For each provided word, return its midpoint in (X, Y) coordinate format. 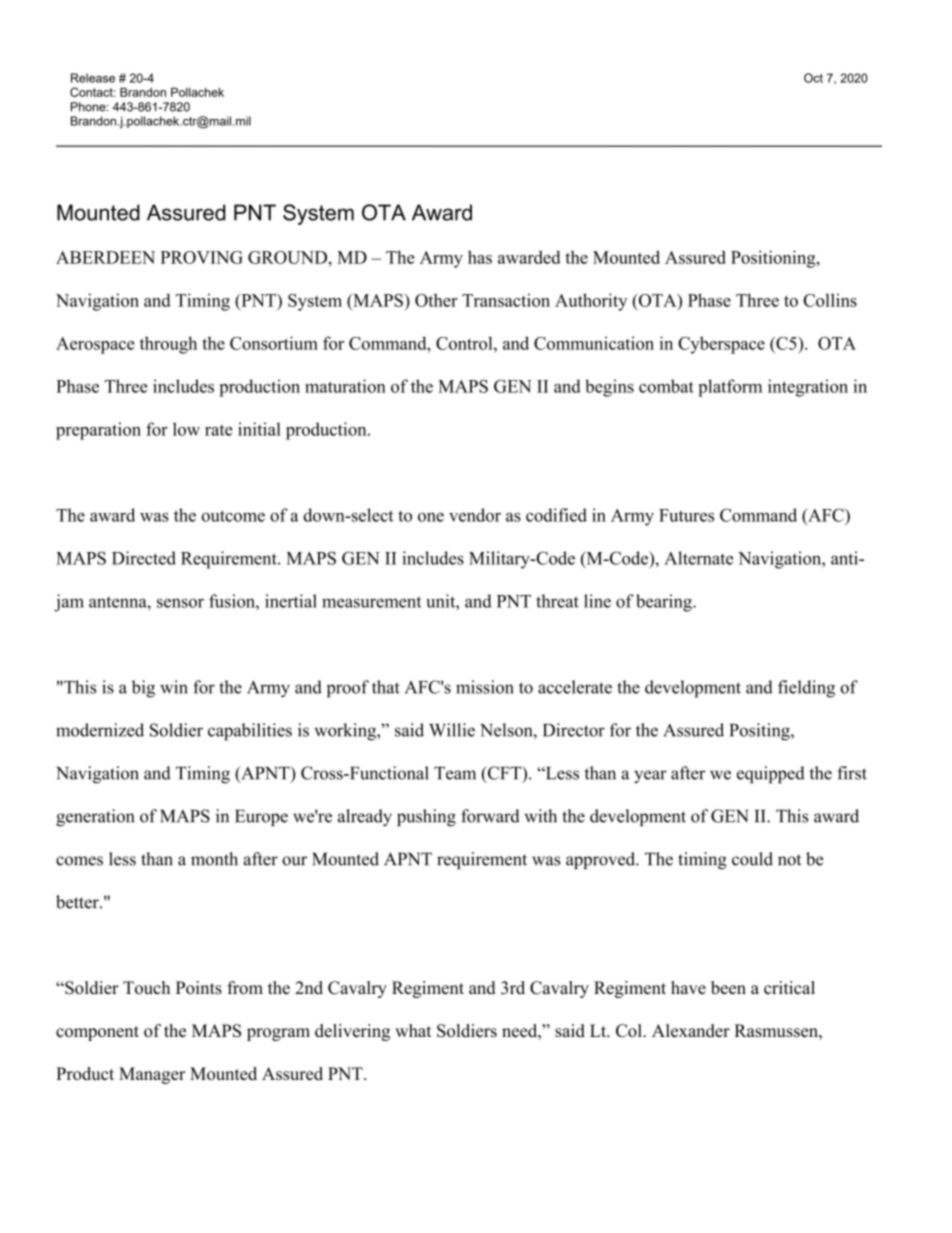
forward (490, 816)
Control (465, 343)
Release (93, 78)
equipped (771, 775)
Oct (813, 78)
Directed (144, 558)
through (168, 345)
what (413, 1030)
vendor (475, 515)
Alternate (698, 558)
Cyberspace (721, 345)
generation (95, 818)
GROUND (288, 257)
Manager (152, 1075)
